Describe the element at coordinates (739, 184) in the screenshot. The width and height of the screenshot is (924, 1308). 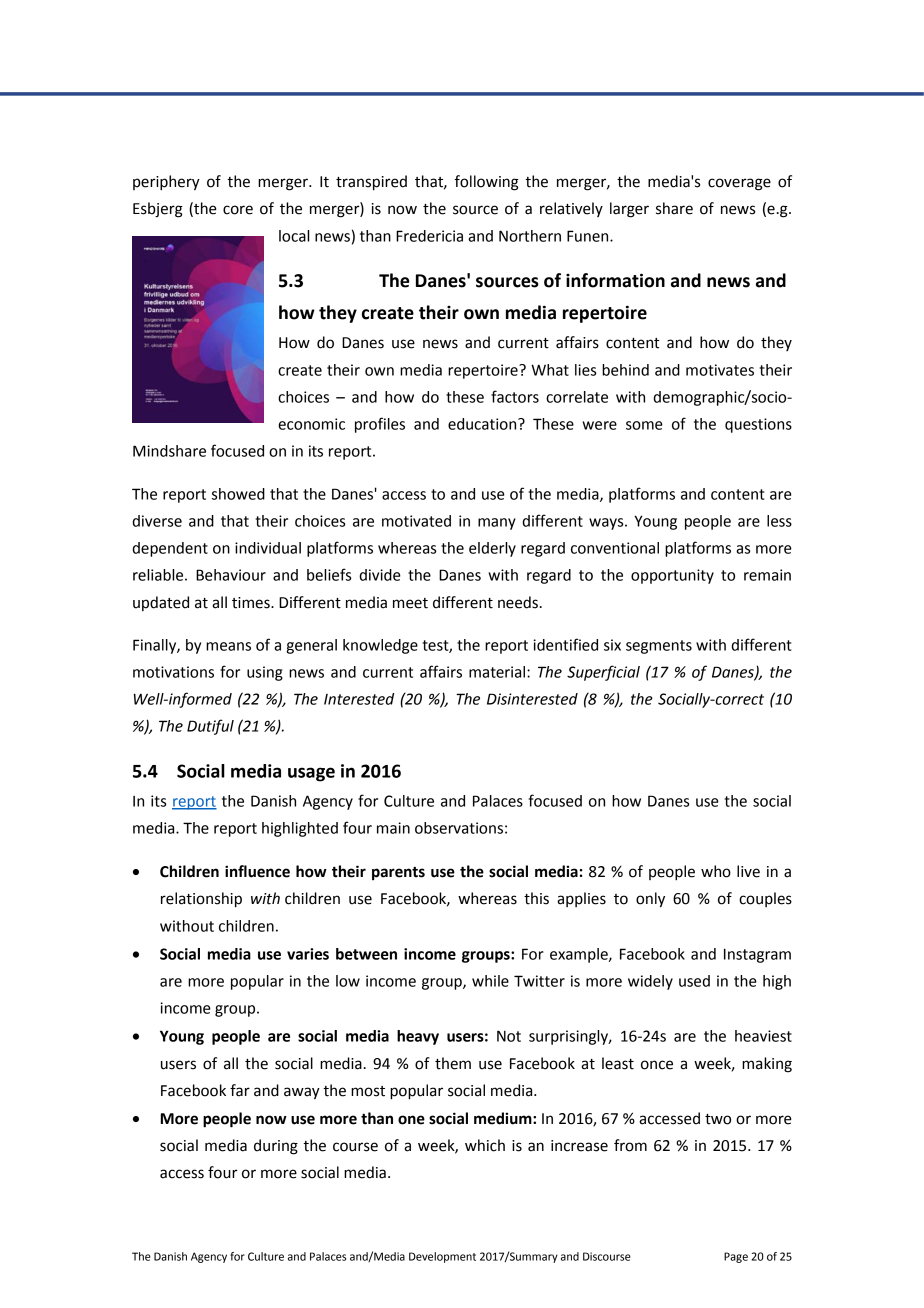
I see `coverage` at that location.
